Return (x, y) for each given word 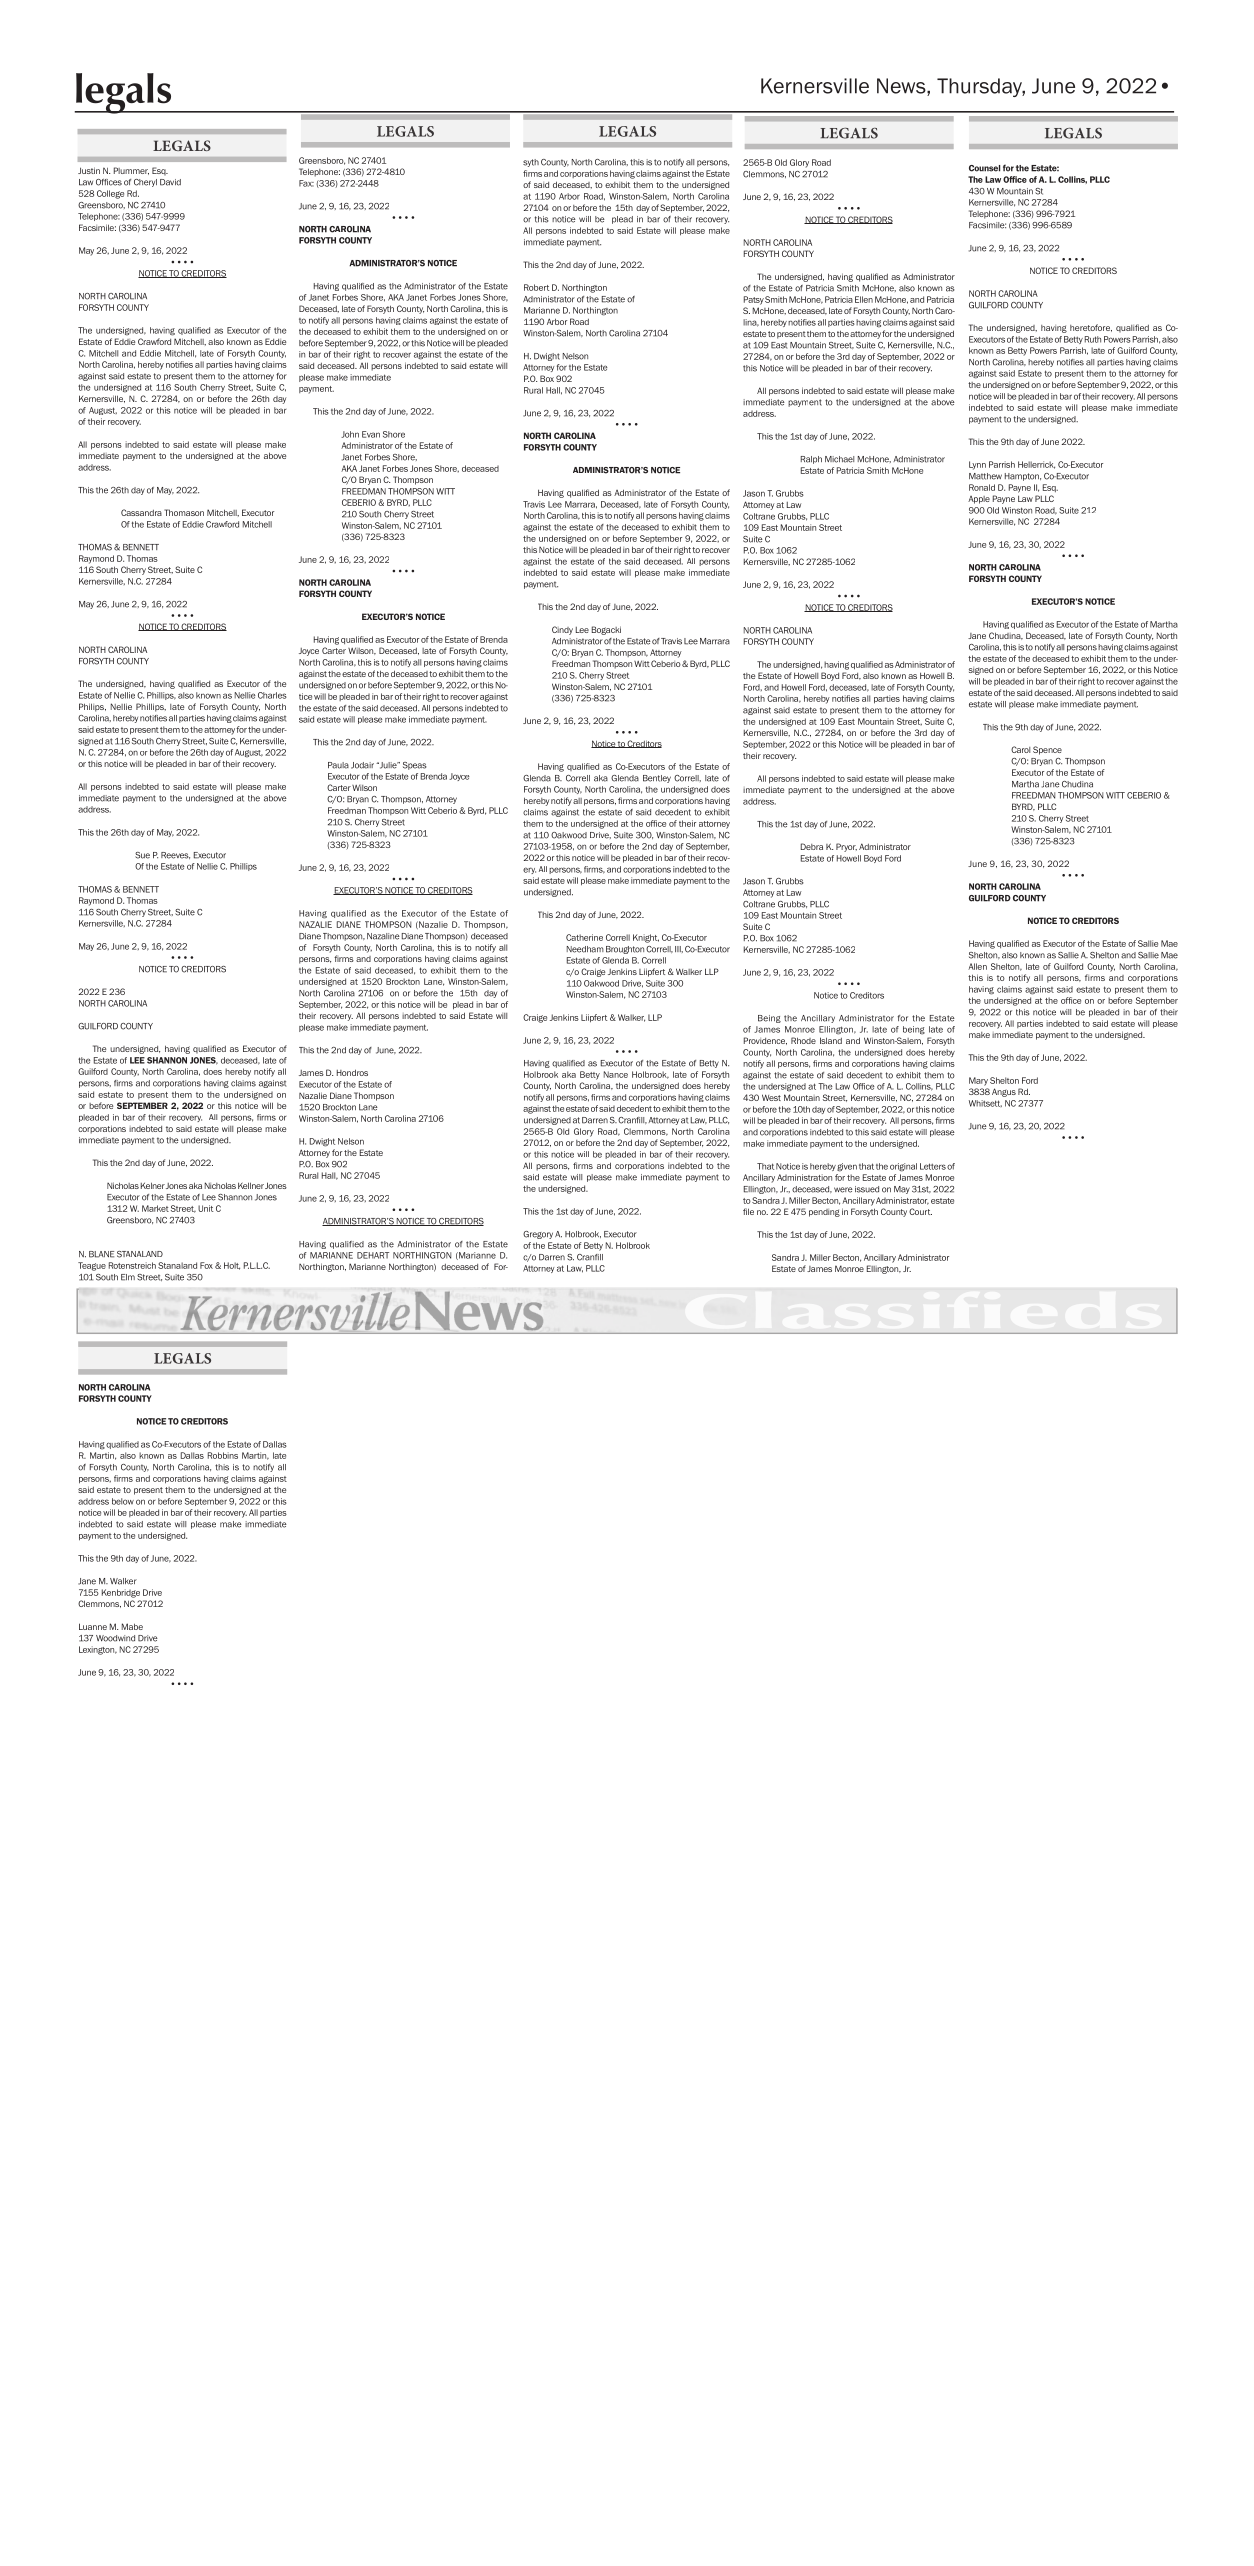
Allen (977, 966)
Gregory (538, 1235)
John (350, 434)
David (170, 182)
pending (824, 1213)
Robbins (223, 1455)
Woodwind (115, 1638)
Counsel (984, 168)
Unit (205, 1208)
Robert (536, 287)
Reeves (175, 855)
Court (920, 1211)
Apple (979, 500)
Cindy (562, 630)
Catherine (584, 937)
